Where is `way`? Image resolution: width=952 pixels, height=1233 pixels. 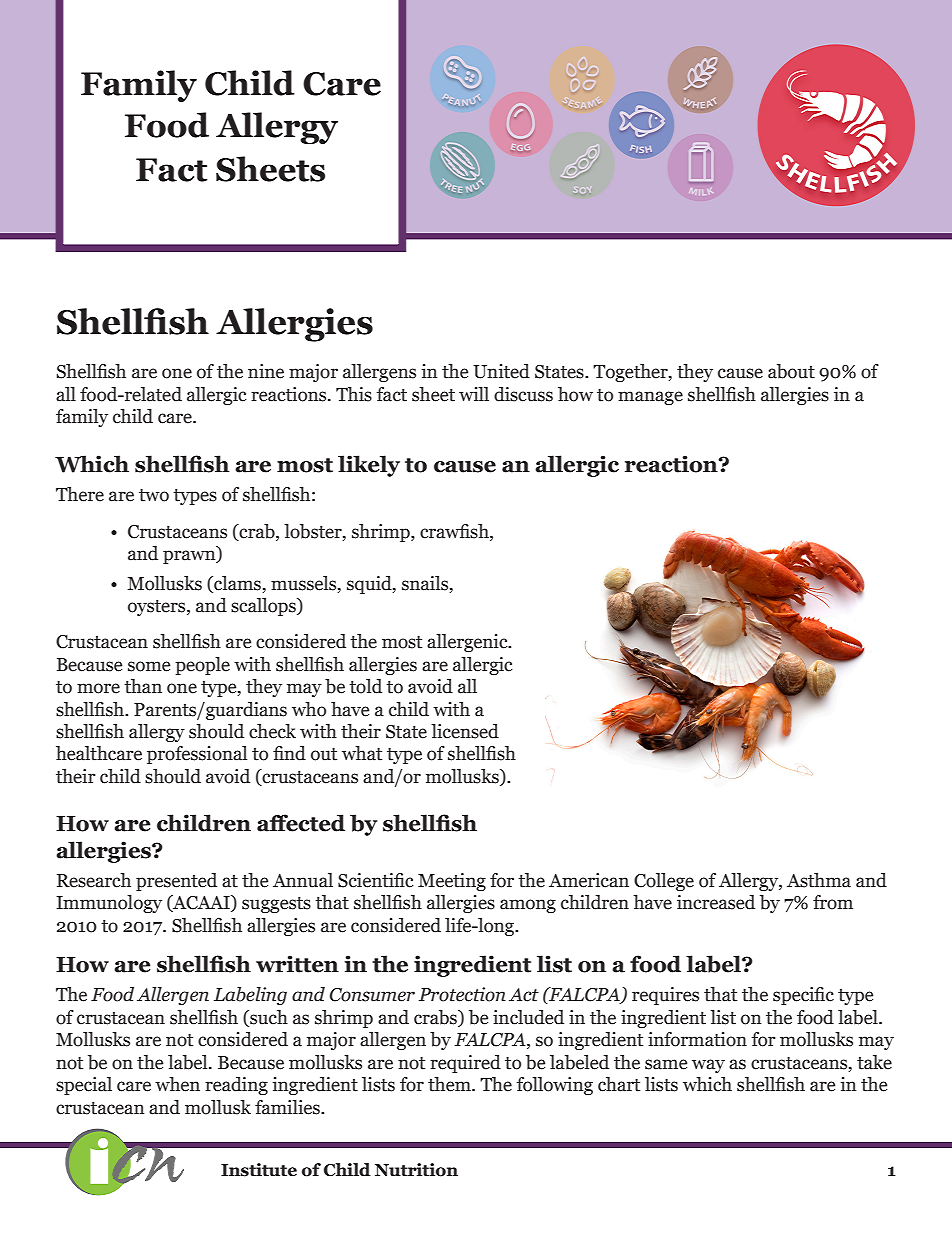
way is located at coordinates (708, 1066).
